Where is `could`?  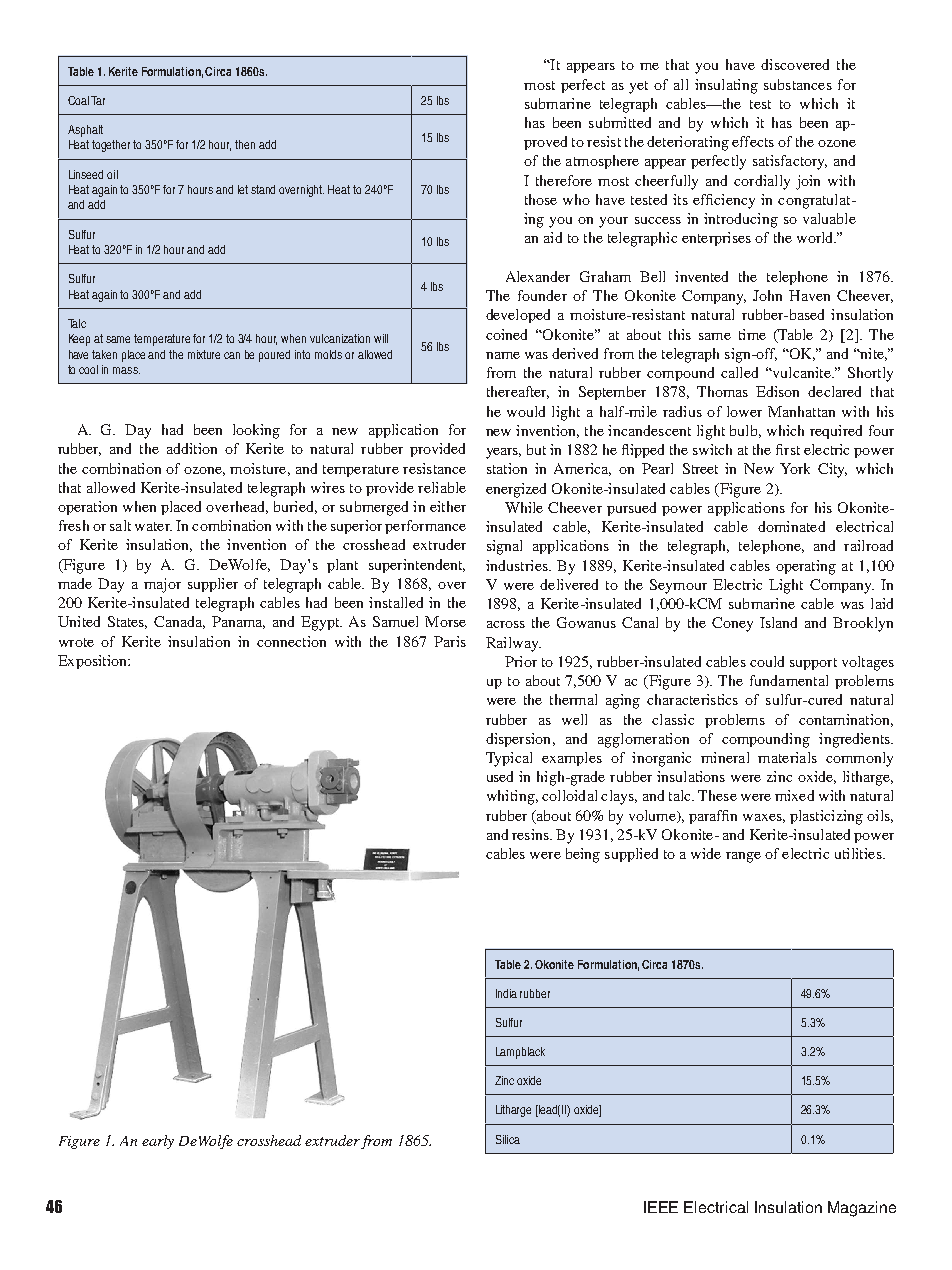
could is located at coordinates (767, 661).
